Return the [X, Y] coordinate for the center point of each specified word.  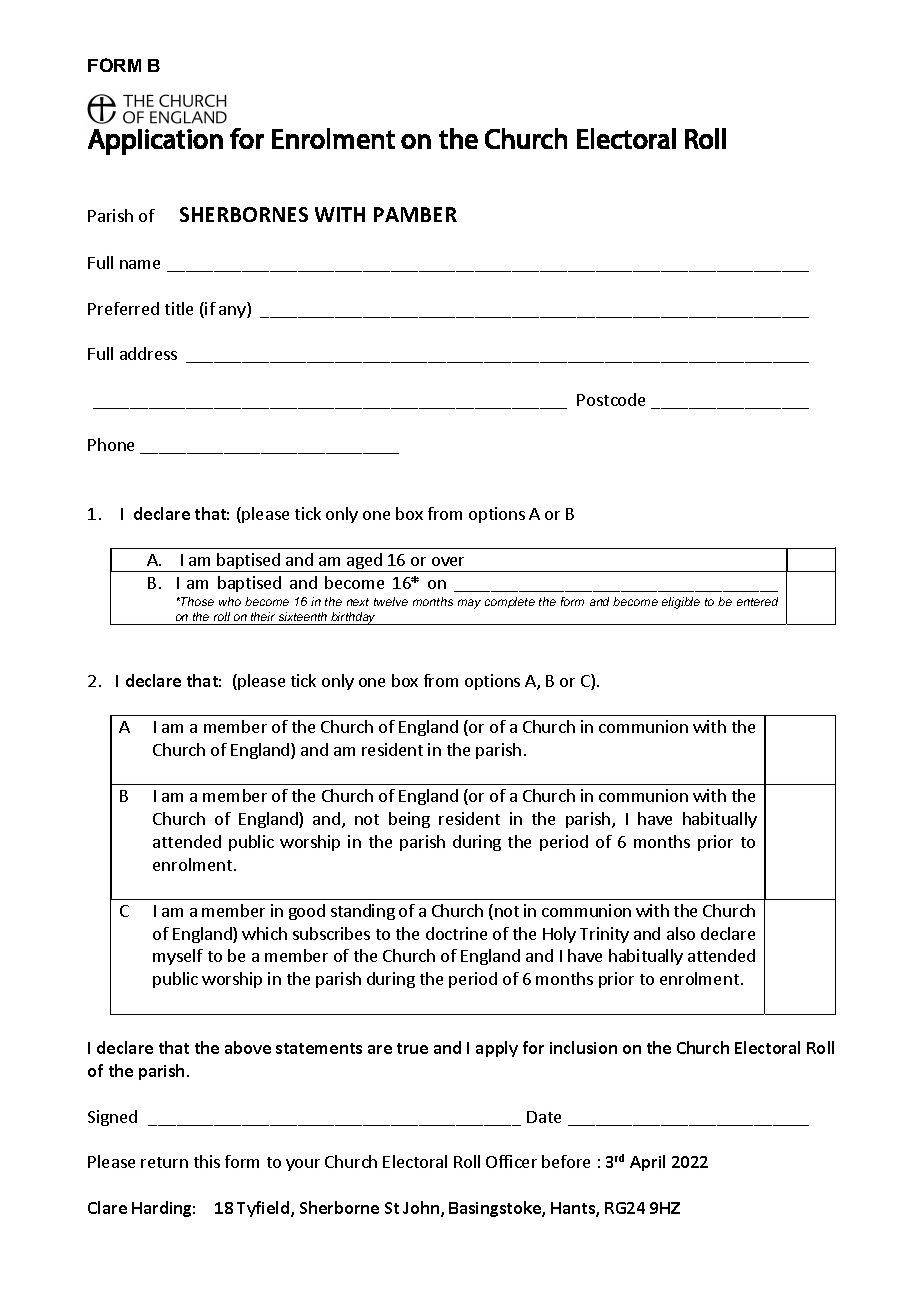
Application [155, 142]
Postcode [611, 399]
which [264, 933]
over [448, 561]
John [421, 1207]
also [681, 933]
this [207, 1161]
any [233, 312]
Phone [111, 444]
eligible [681, 603]
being [409, 820]
